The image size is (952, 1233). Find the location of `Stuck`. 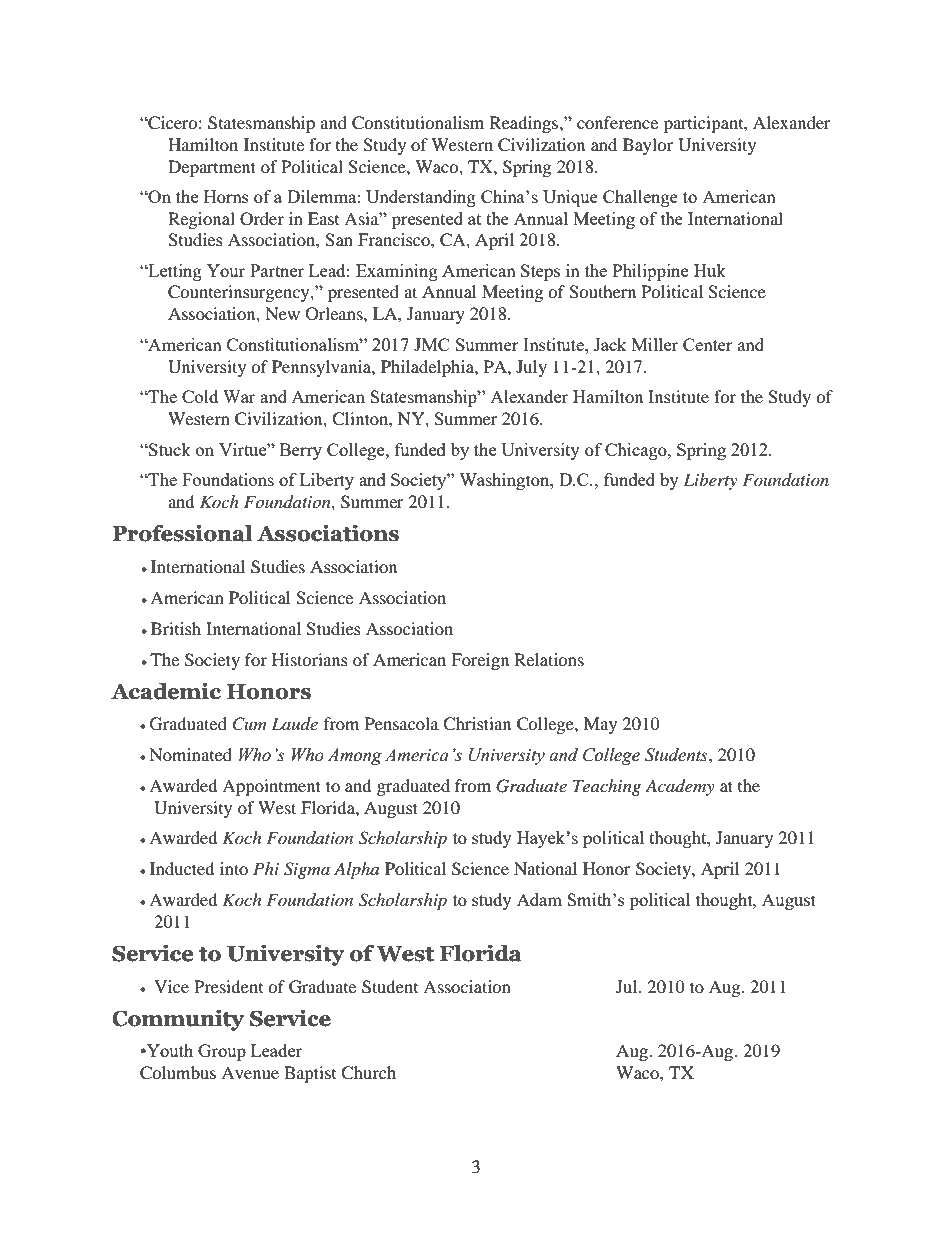

Stuck is located at coordinates (169, 449).
